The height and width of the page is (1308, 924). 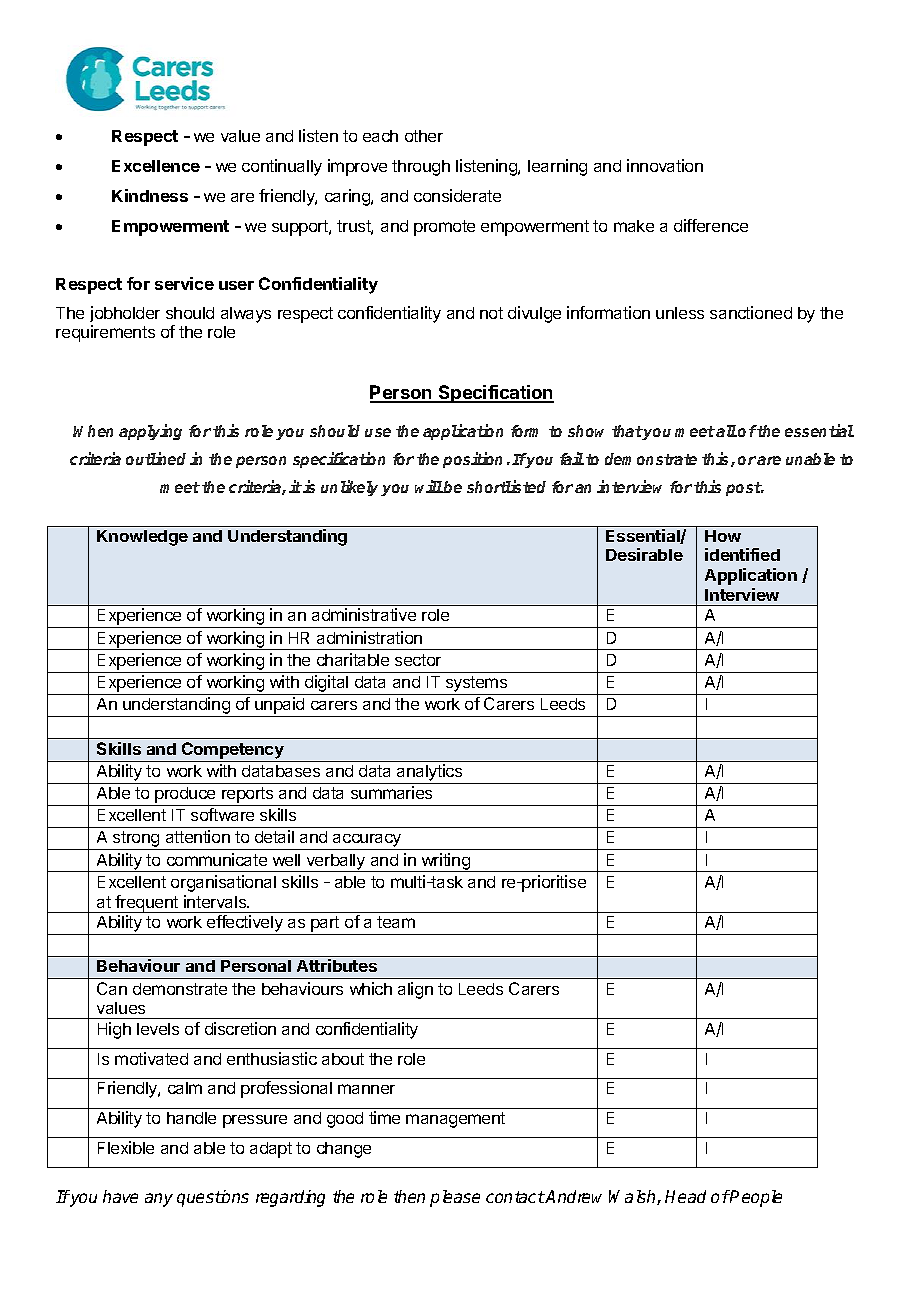 What do you see at coordinates (280, 707) in the page?
I see `unpaid` at bounding box center [280, 707].
